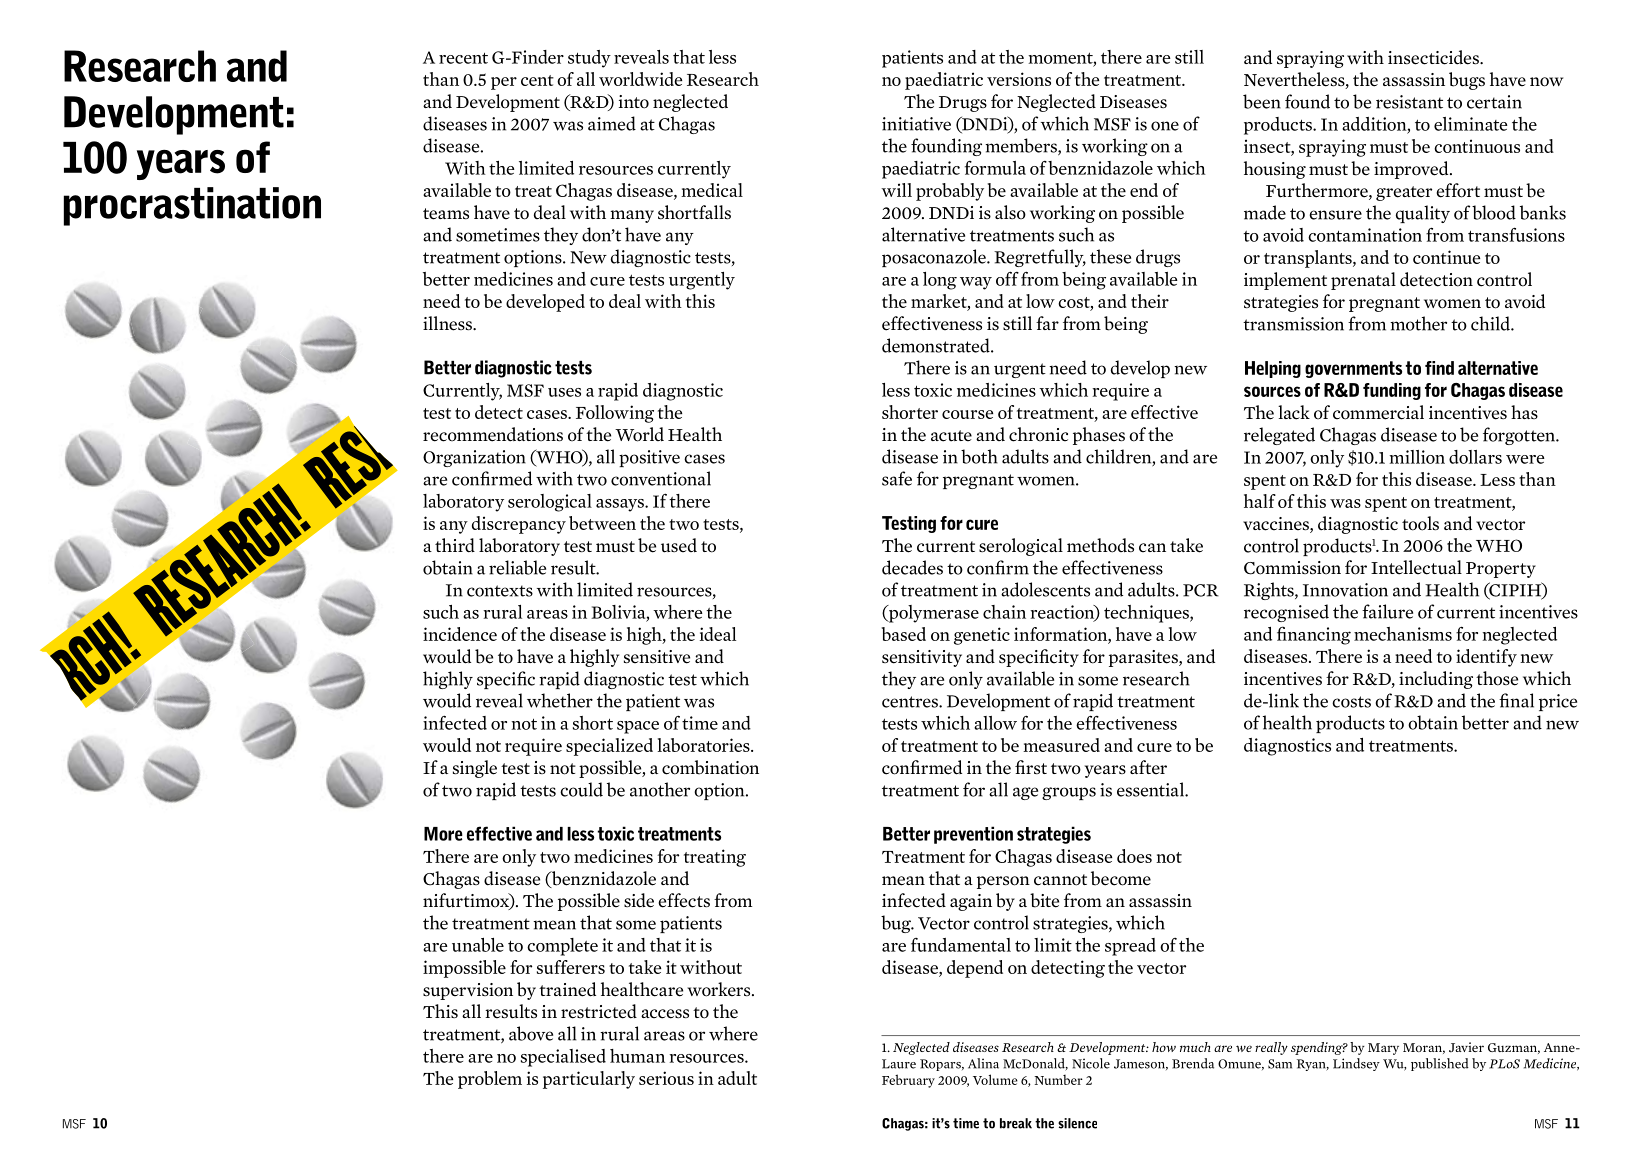 The height and width of the screenshot is (1165, 1641). I want to click on contexts, so click(500, 591).
